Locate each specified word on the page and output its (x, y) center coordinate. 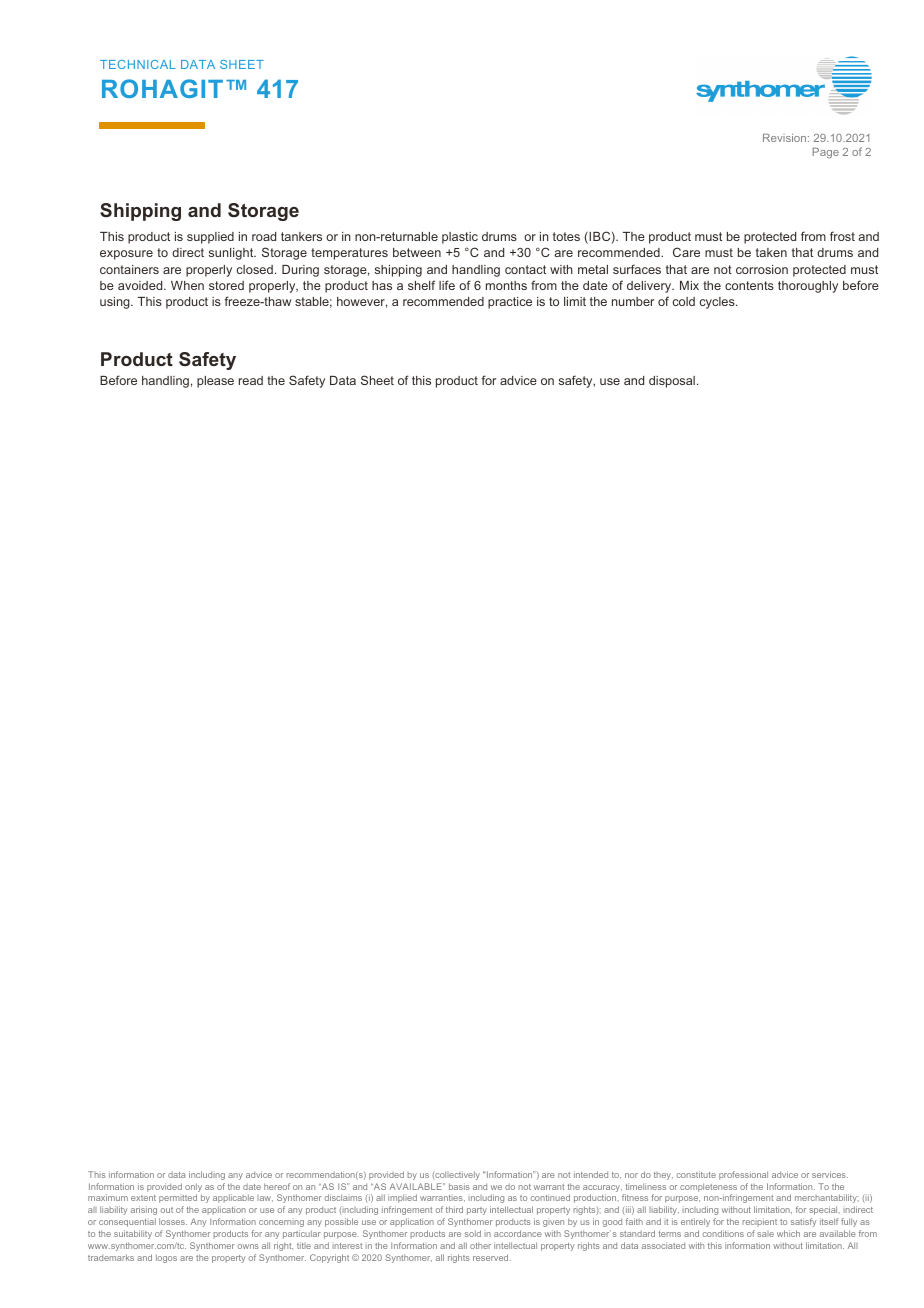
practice (510, 303)
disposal (672, 382)
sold (473, 1233)
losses (173, 1221)
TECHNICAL (138, 64)
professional (743, 1175)
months (506, 285)
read (251, 380)
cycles (718, 303)
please (215, 382)
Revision (786, 138)
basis (459, 1186)
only (193, 1187)
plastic (460, 238)
